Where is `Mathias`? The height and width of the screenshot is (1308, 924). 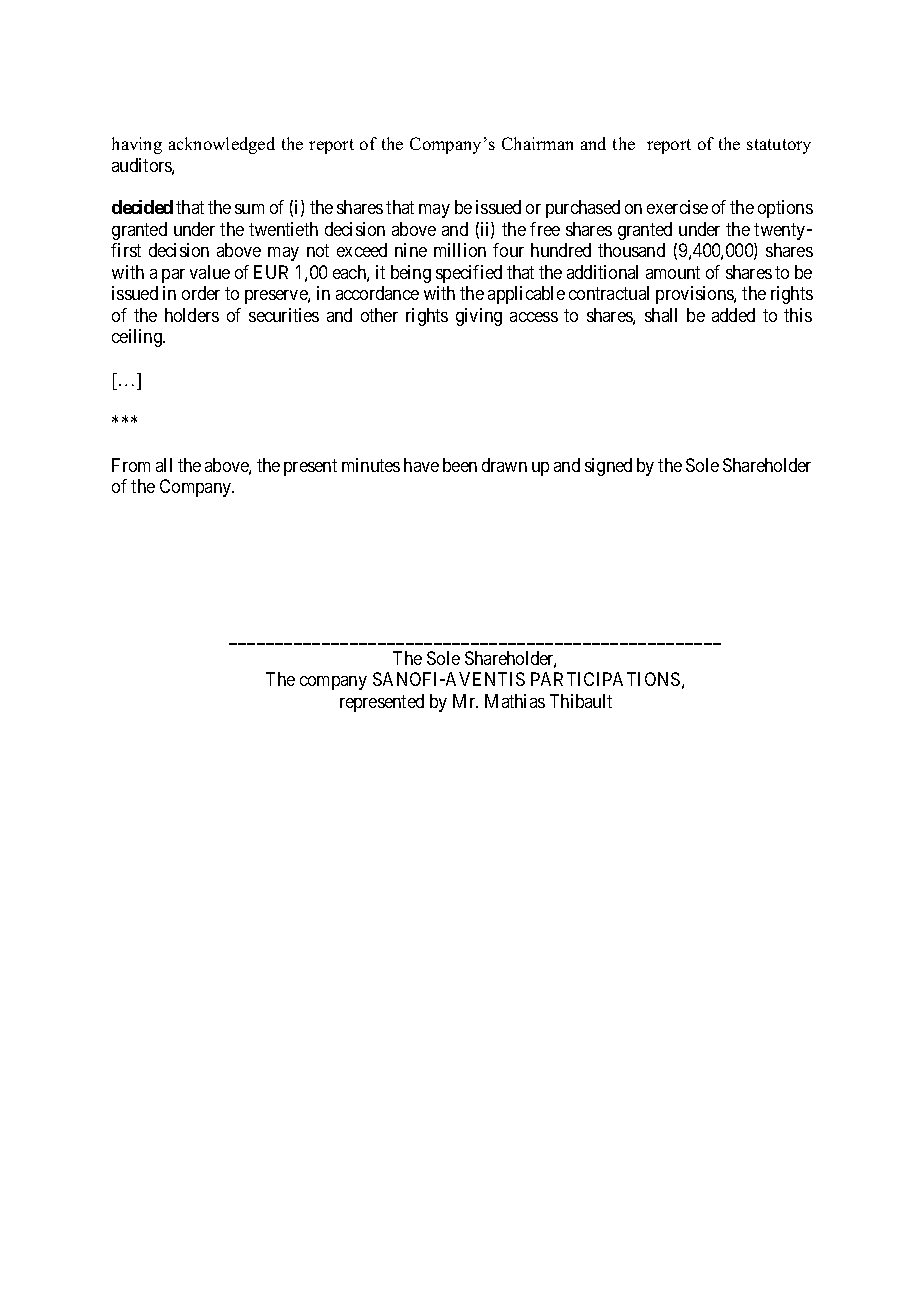
Mathias is located at coordinates (515, 701).
